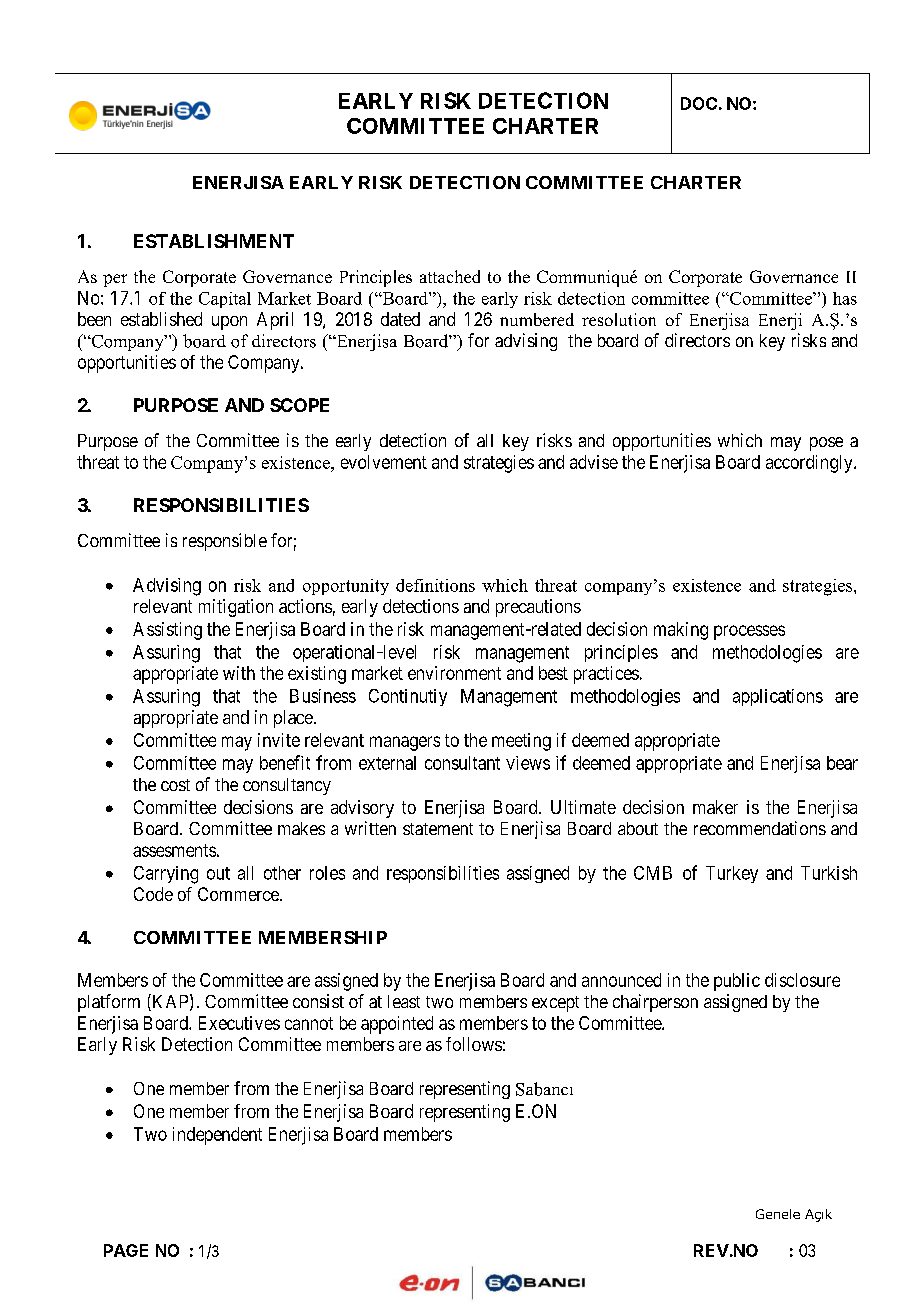  I want to click on cost, so click(175, 785).
